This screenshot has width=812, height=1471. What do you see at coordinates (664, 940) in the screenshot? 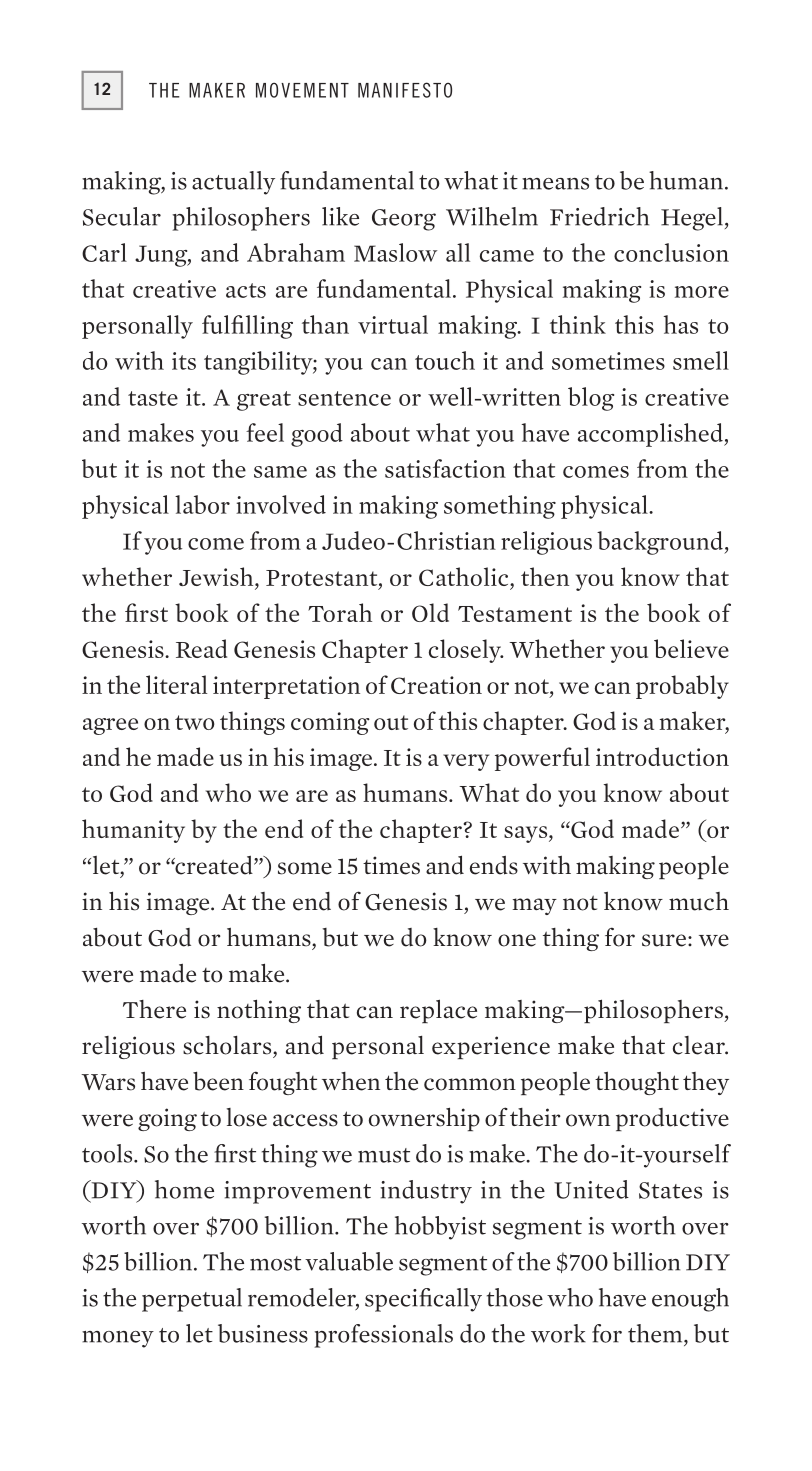
I see `sure` at bounding box center [664, 940].
